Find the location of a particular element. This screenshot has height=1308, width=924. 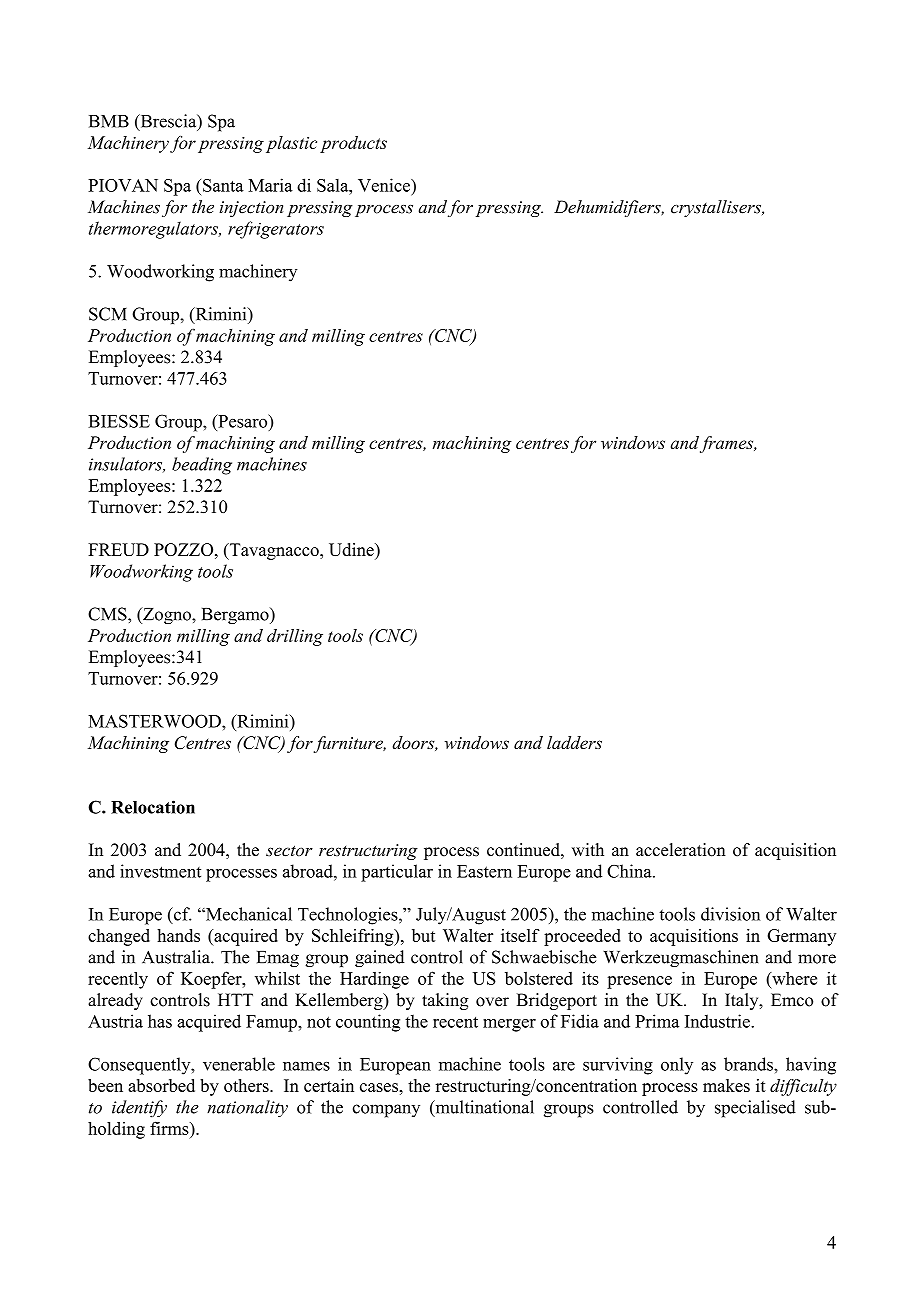

Eastern is located at coordinates (484, 871).
